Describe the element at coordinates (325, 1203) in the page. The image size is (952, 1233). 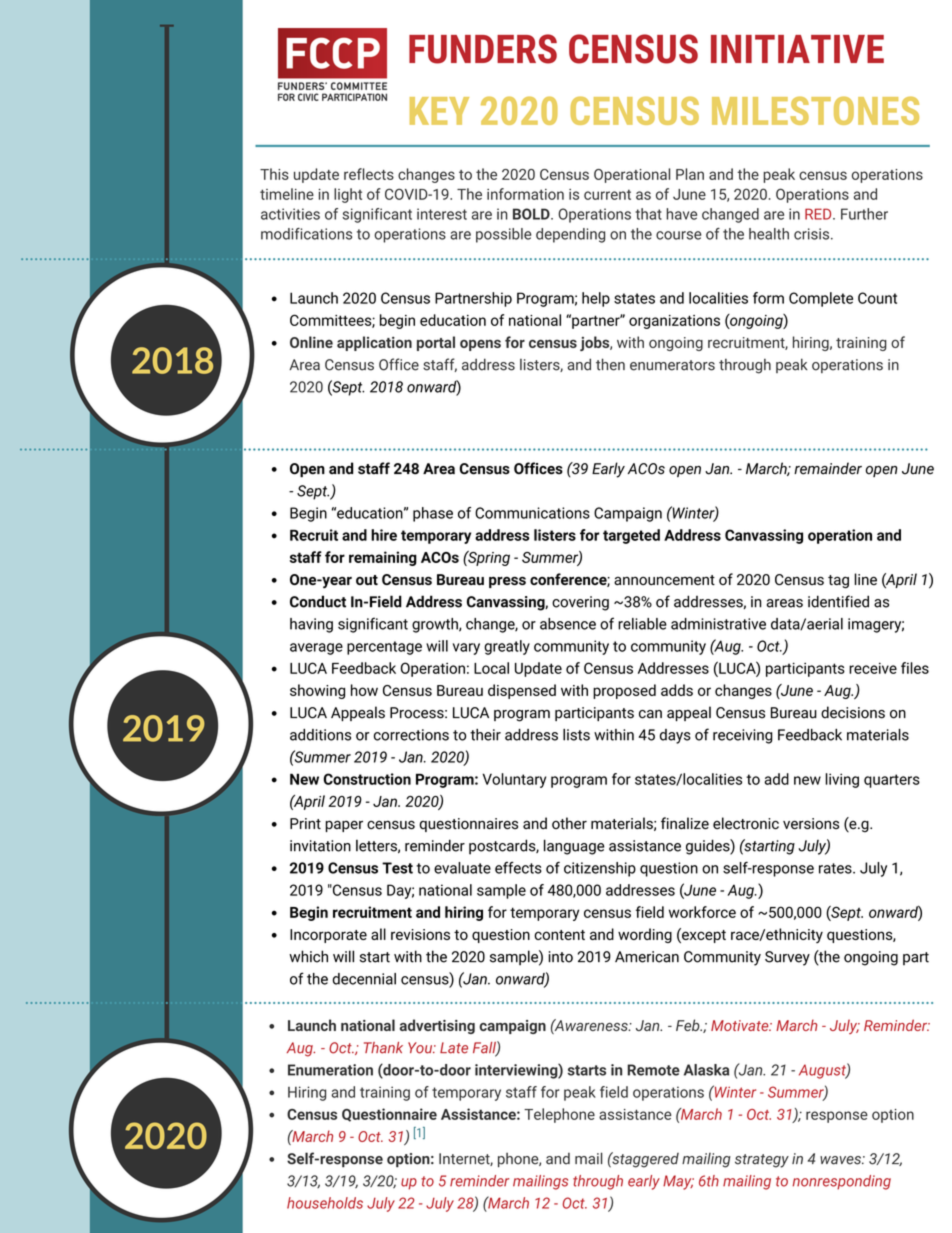
I see `households` at that location.
